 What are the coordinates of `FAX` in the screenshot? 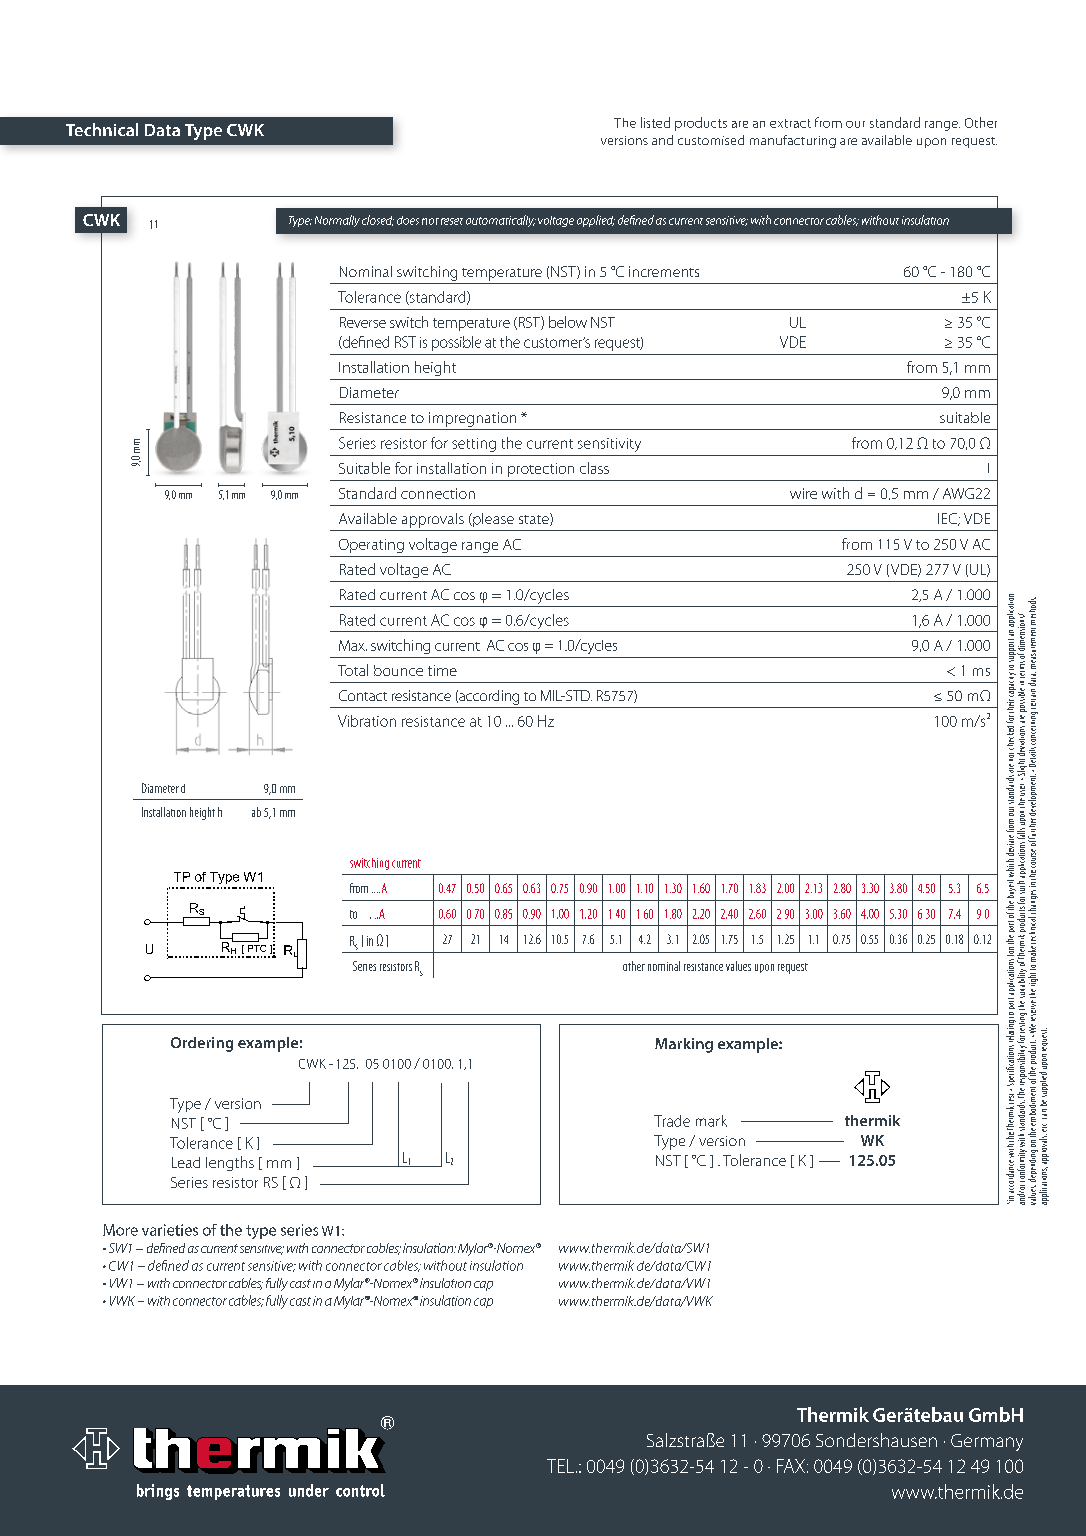 It's located at (791, 1466).
